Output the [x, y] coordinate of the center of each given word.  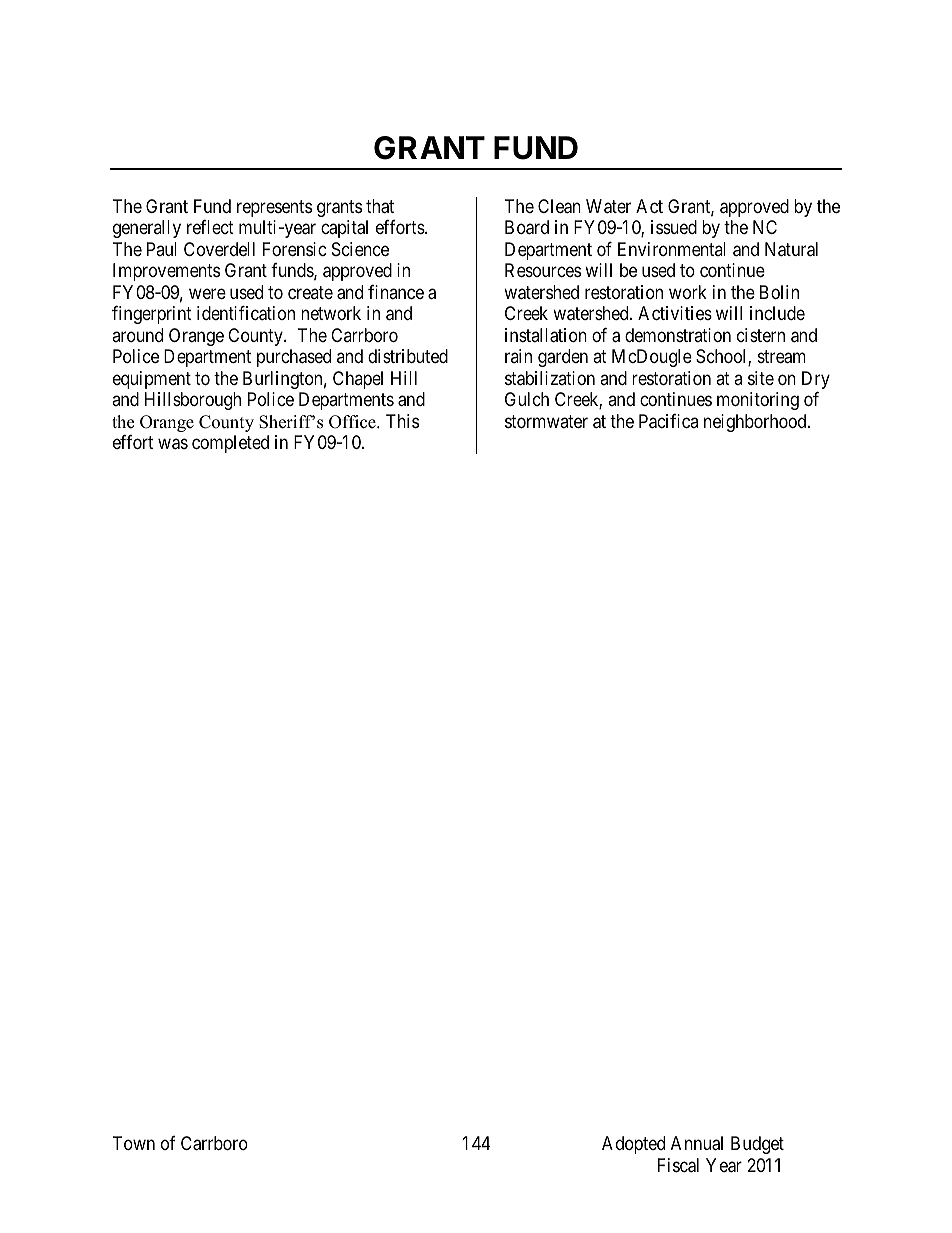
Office [353, 422]
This [402, 421]
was [173, 444]
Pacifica [668, 421]
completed [230, 444]
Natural [791, 249]
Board [527, 227]
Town [134, 1143]
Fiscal [678, 1165]
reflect [210, 227]
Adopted [633, 1145]
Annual [697, 1143]
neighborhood [756, 423]
